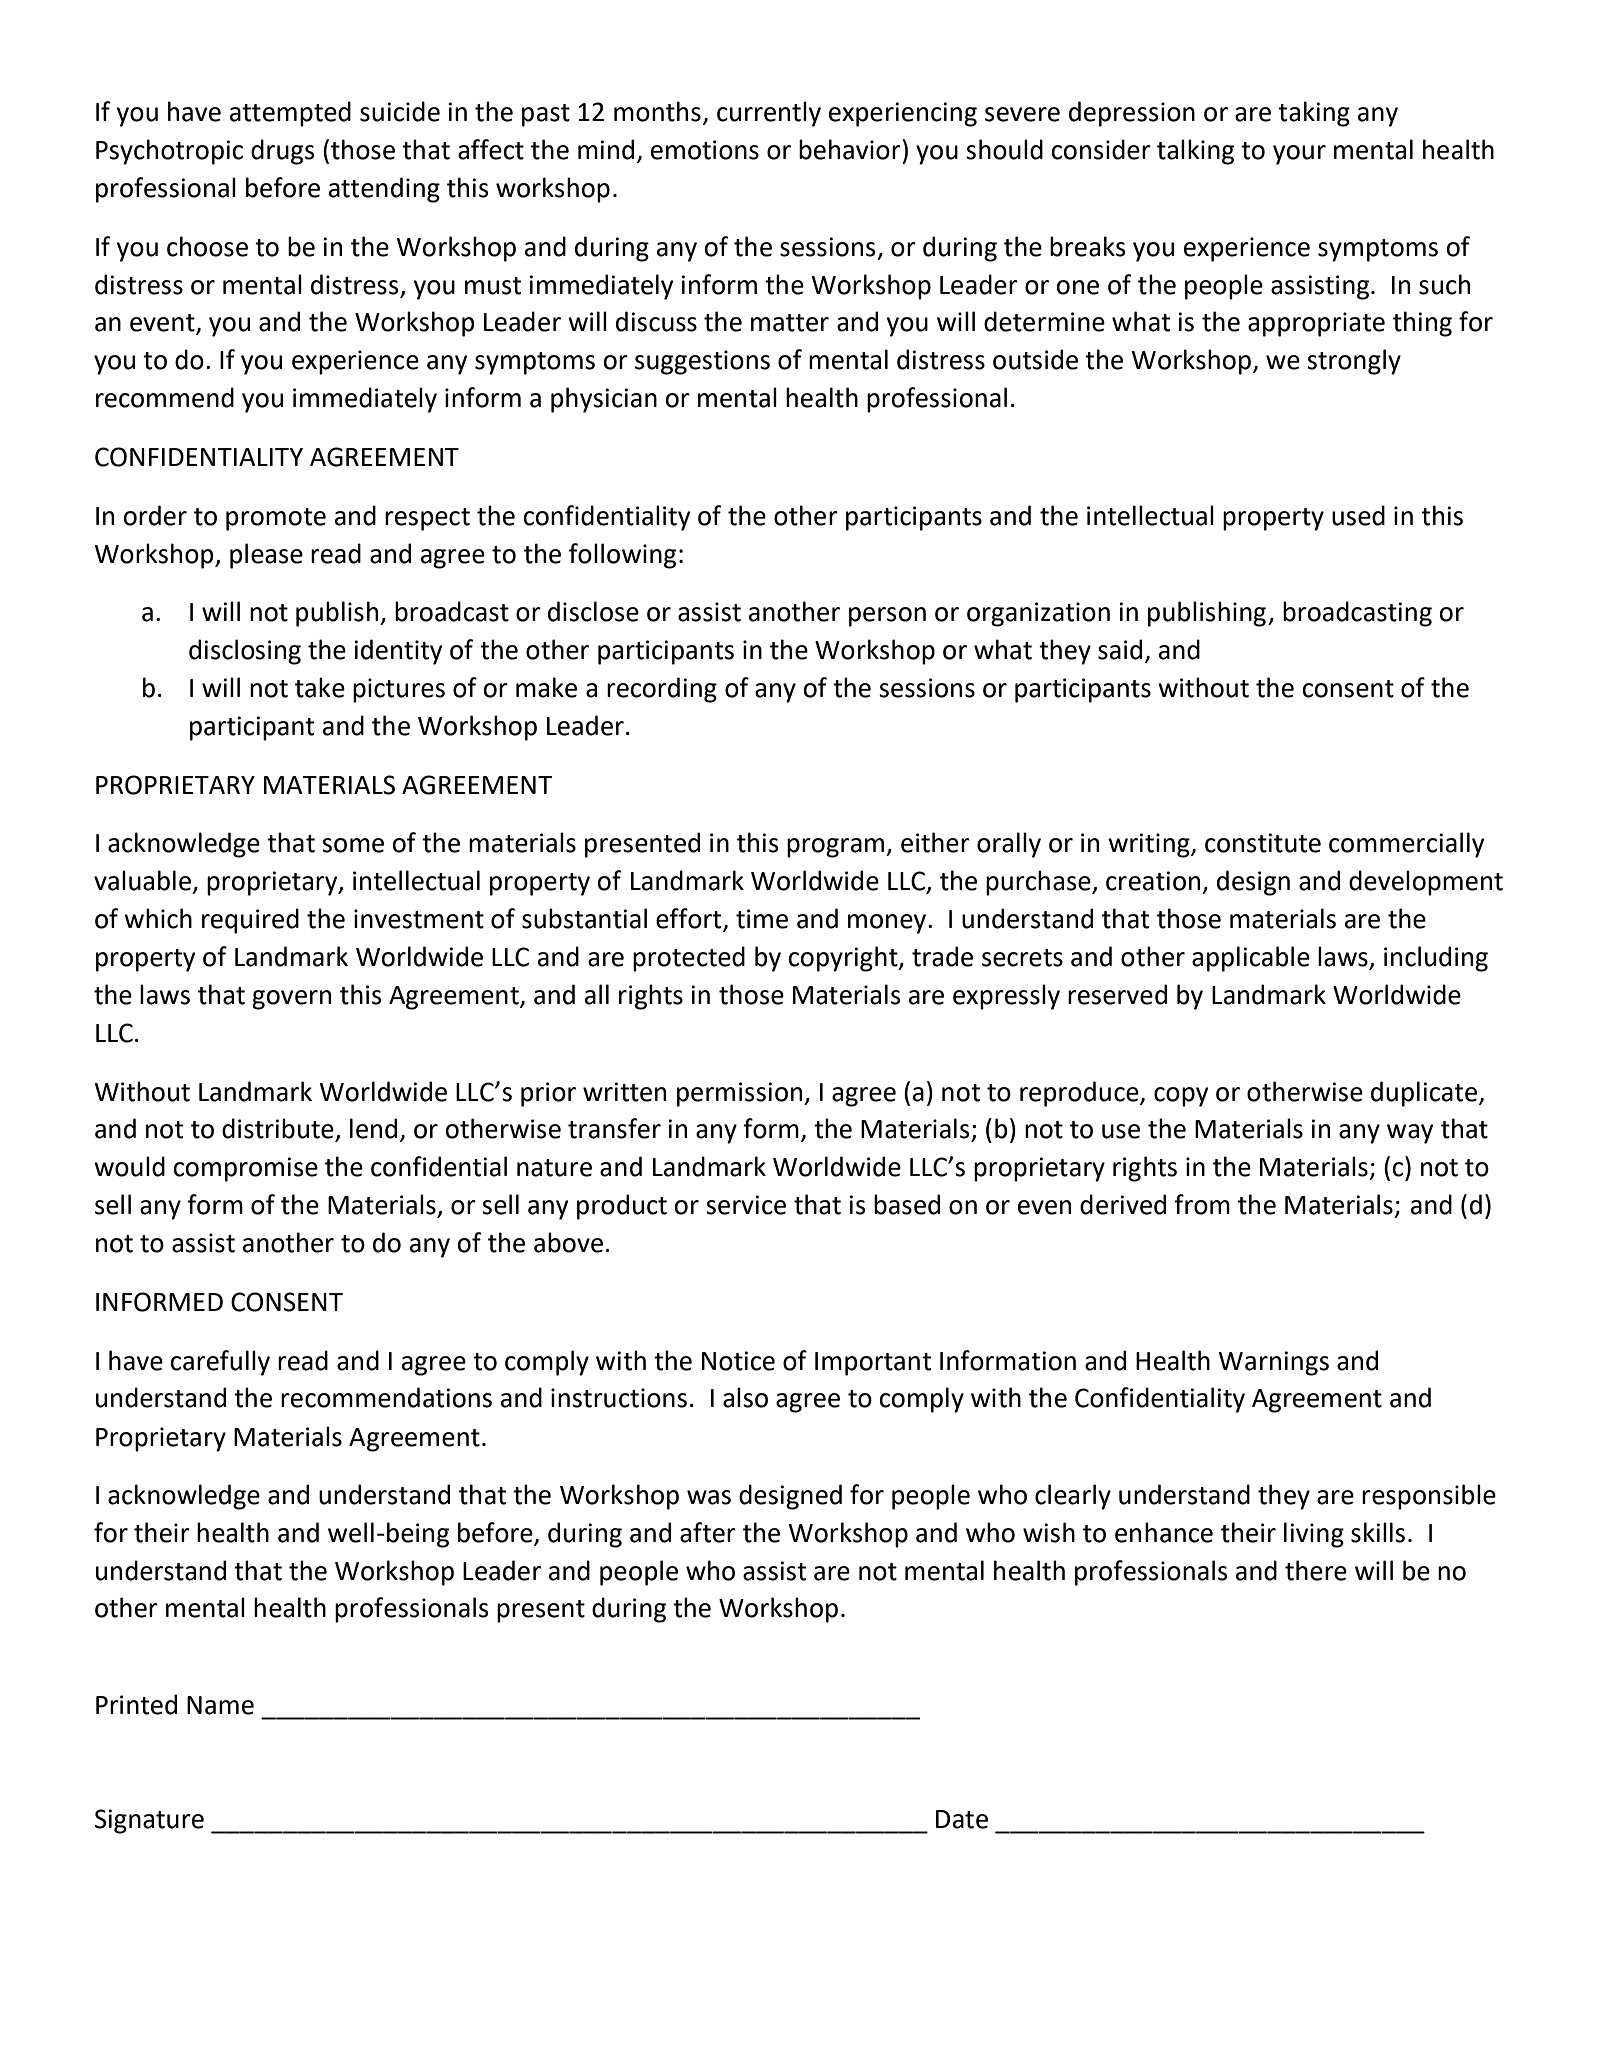  What do you see at coordinates (291, 1000) in the document?
I see `govern` at bounding box center [291, 1000].
